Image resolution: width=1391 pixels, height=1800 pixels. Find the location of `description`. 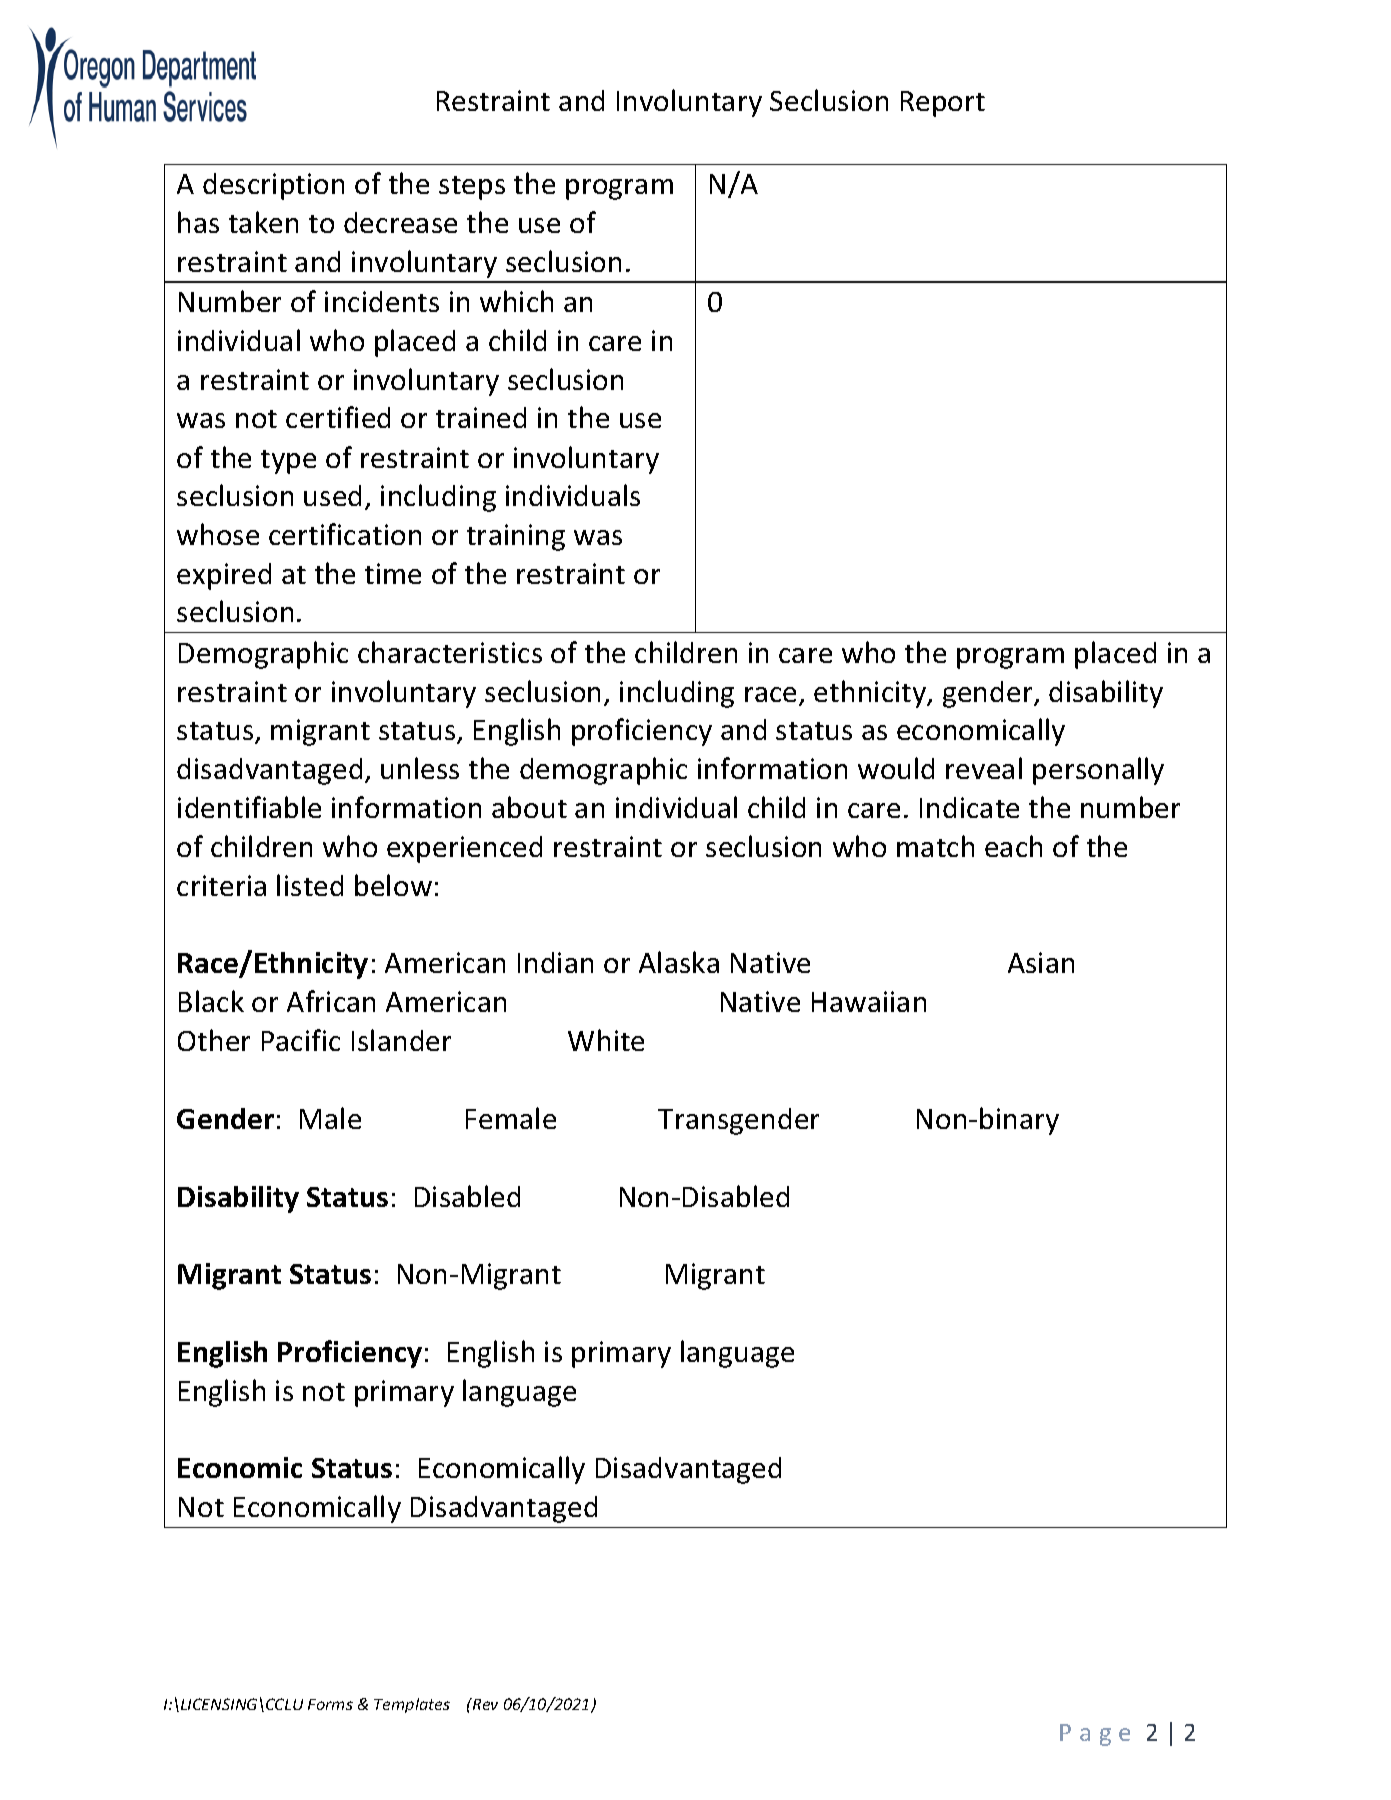

description is located at coordinates (273, 186).
